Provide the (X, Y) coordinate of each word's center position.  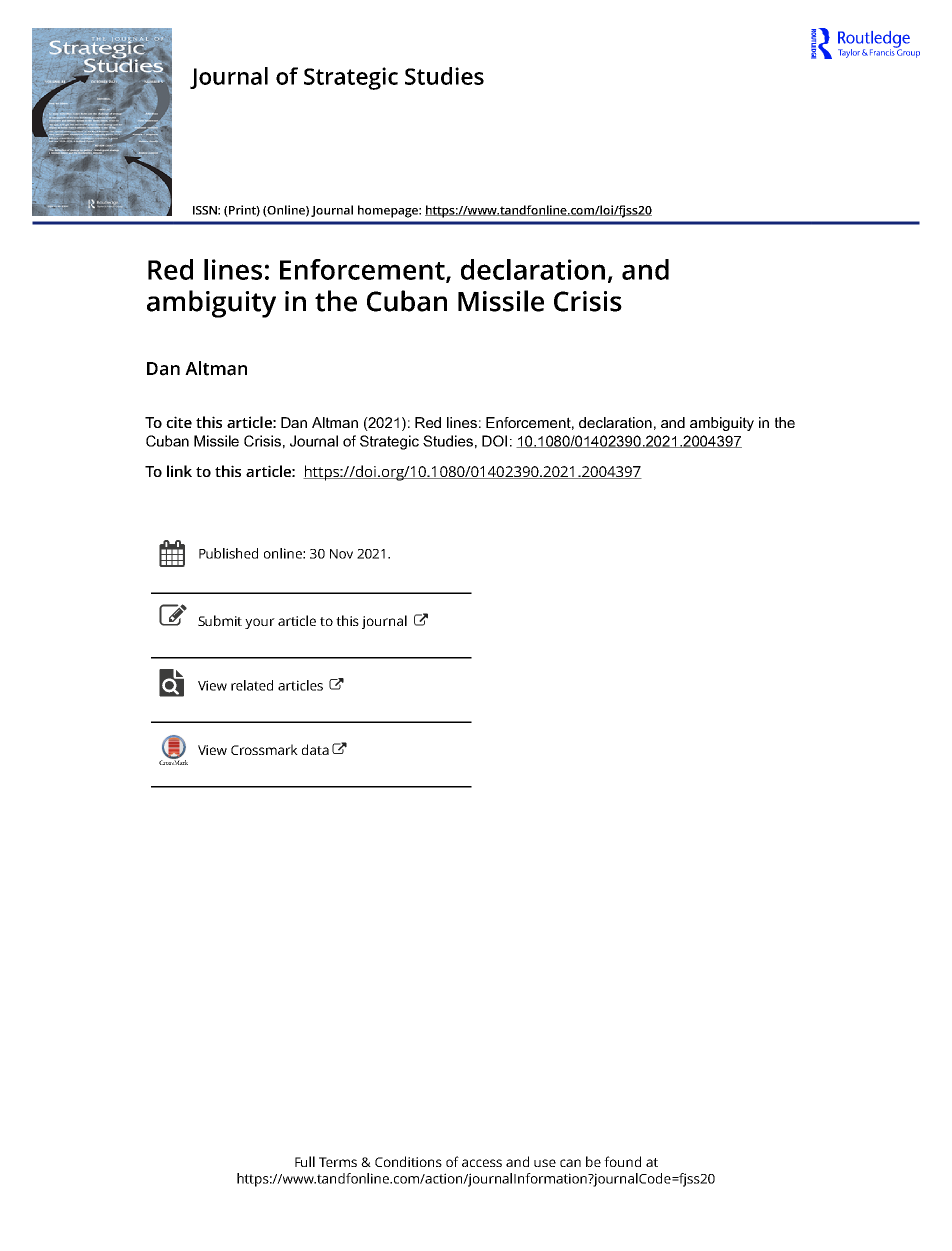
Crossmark (264, 749)
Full (305, 1161)
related (252, 685)
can (570, 1163)
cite (179, 422)
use (545, 1163)
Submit (220, 620)
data (315, 749)
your (260, 623)
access (482, 1163)
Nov (341, 554)
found (622, 1161)
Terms (338, 1162)
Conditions (408, 1161)
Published (228, 553)
